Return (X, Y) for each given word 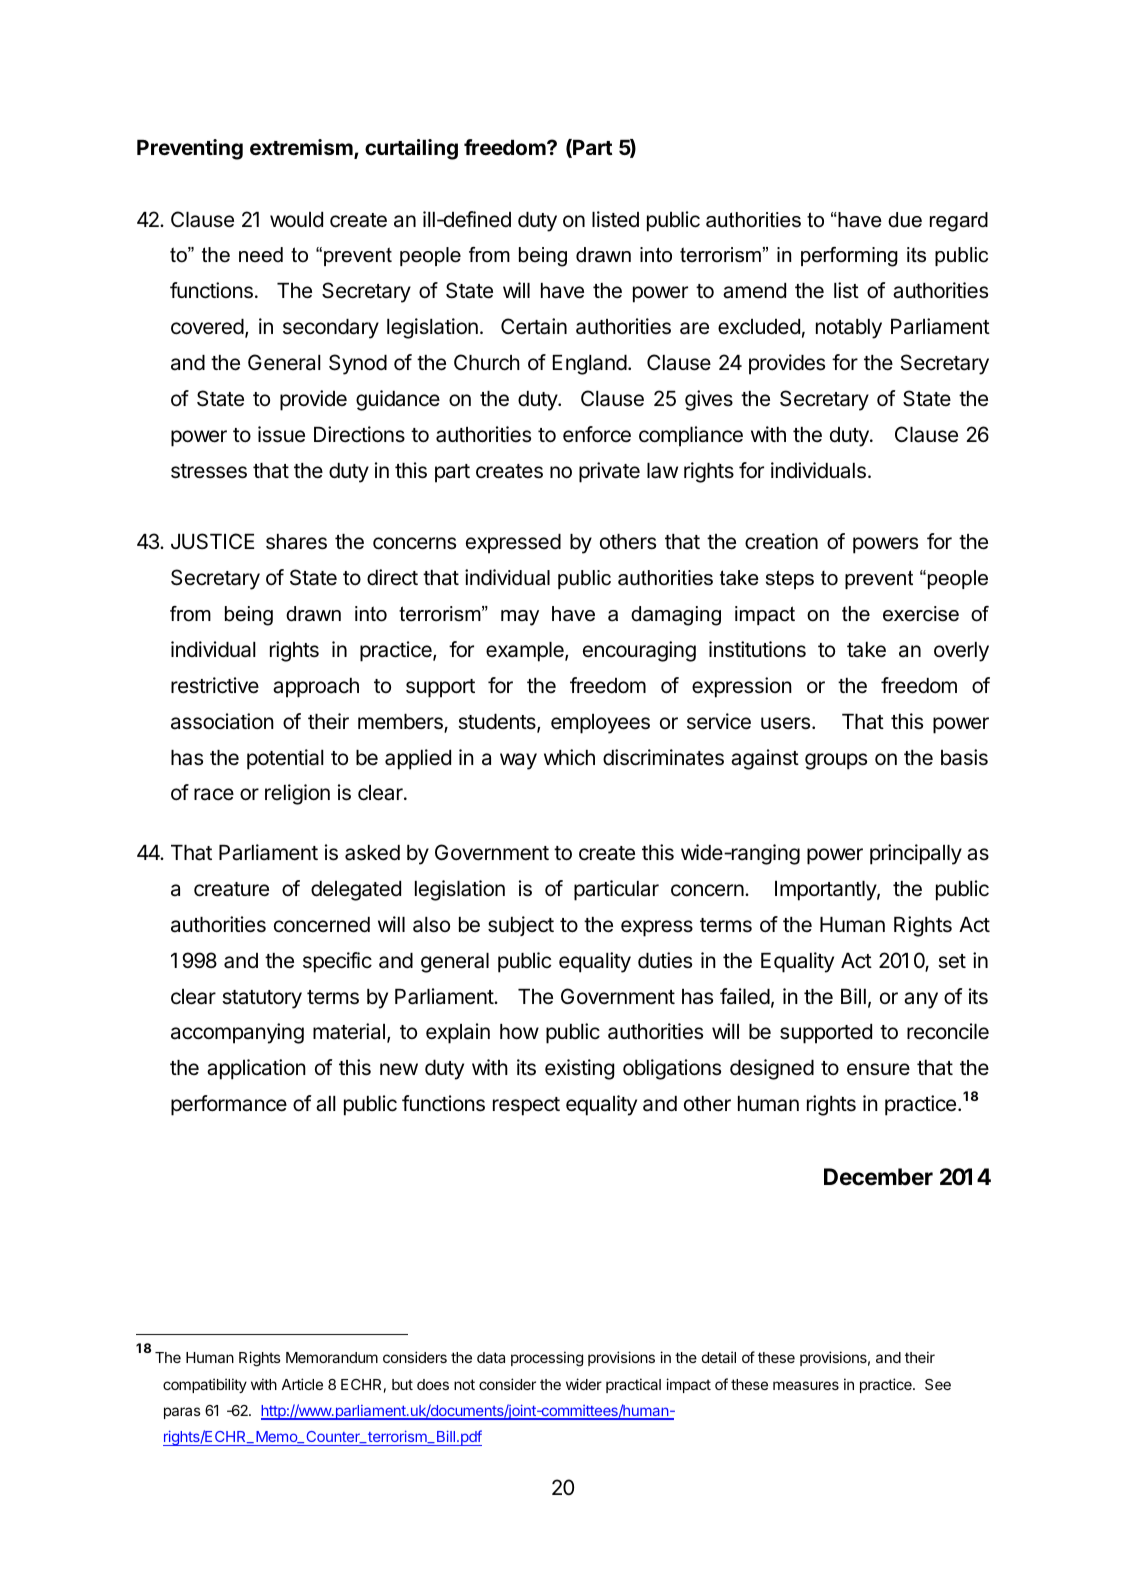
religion (297, 794)
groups (836, 761)
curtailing (411, 149)
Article (302, 1384)
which (569, 757)
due (905, 220)
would (296, 220)
